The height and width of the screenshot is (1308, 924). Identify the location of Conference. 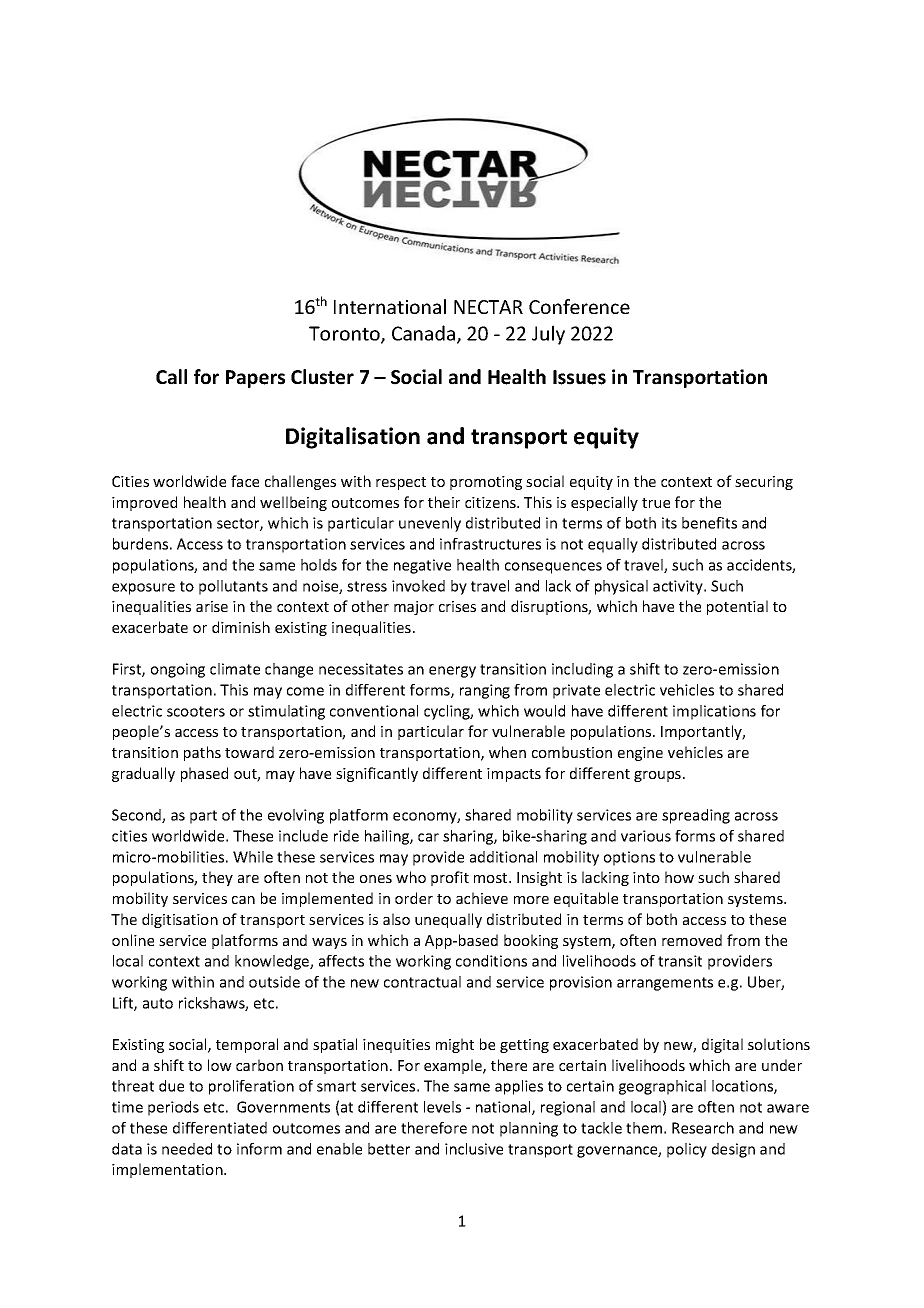
(579, 306).
